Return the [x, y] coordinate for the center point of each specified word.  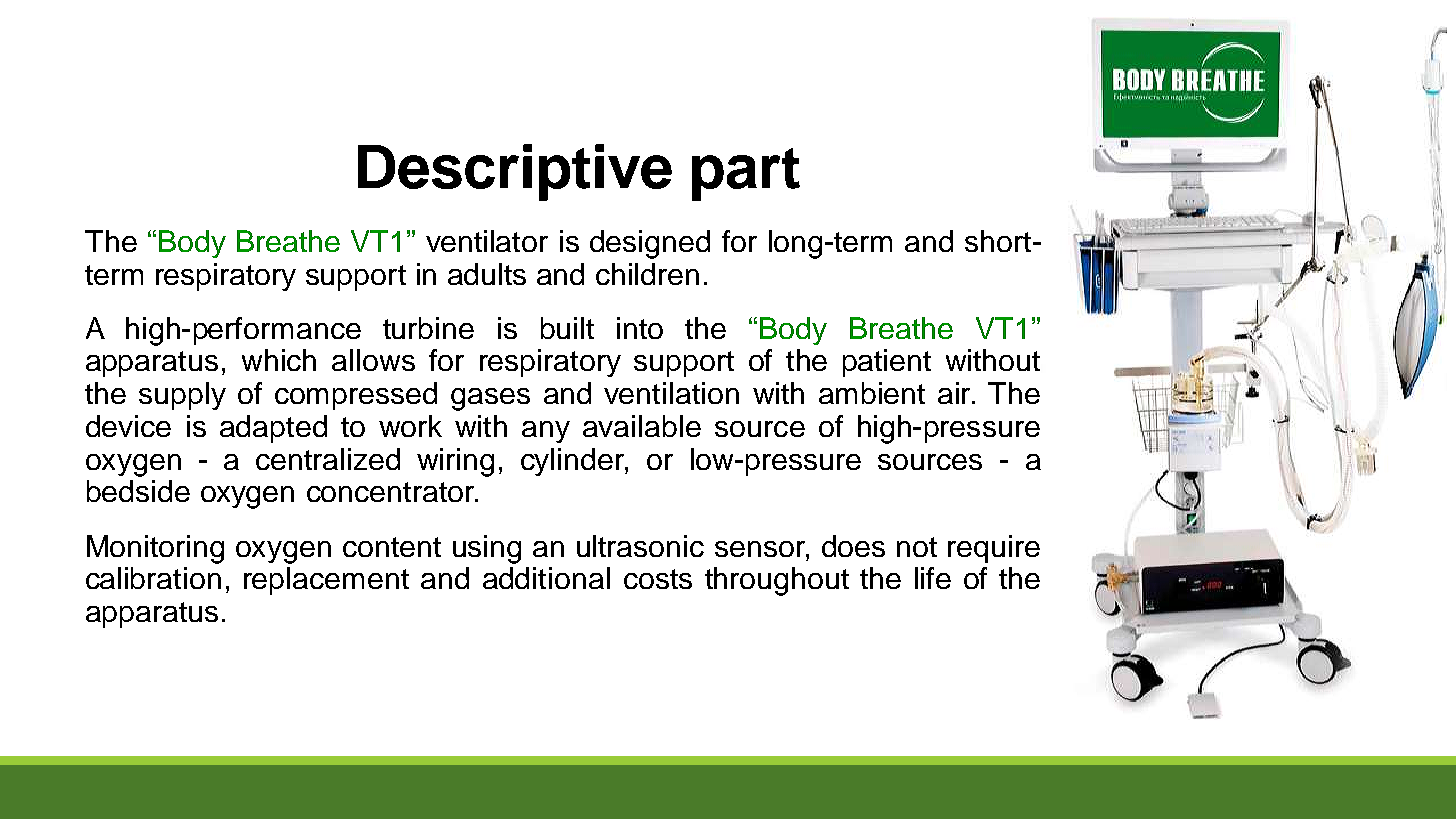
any [546, 432]
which [279, 360]
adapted [273, 429]
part [746, 174]
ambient [872, 393]
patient [887, 363]
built [567, 328]
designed [650, 244]
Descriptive [515, 172]
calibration [153, 578]
